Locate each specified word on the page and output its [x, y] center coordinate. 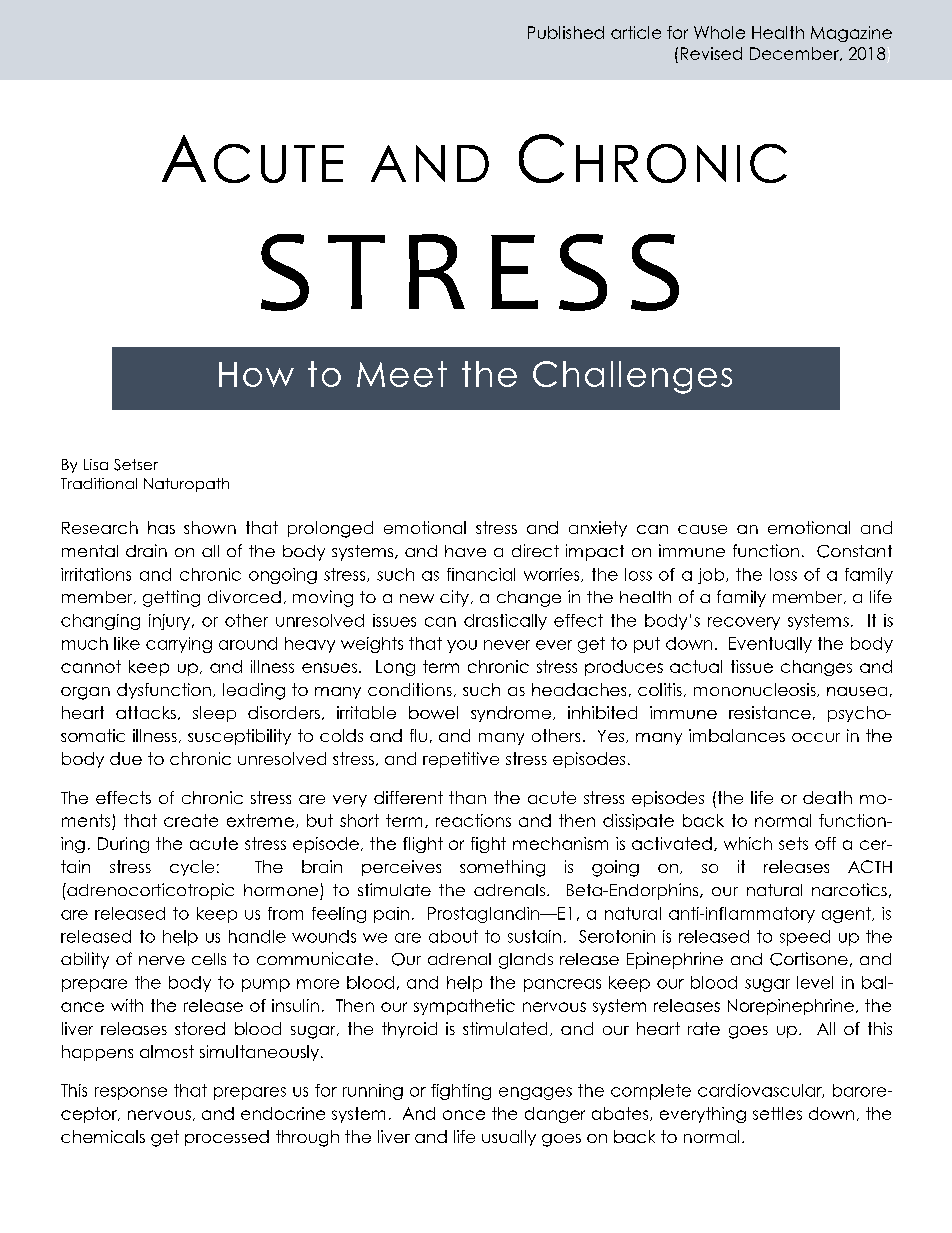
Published [566, 32]
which [748, 843]
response [131, 1093]
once [464, 1115]
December [795, 54]
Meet [402, 374]
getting [171, 598]
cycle [192, 868]
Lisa [96, 464]
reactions [473, 820]
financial [481, 574]
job [712, 576]
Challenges [632, 377]
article [636, 32]
